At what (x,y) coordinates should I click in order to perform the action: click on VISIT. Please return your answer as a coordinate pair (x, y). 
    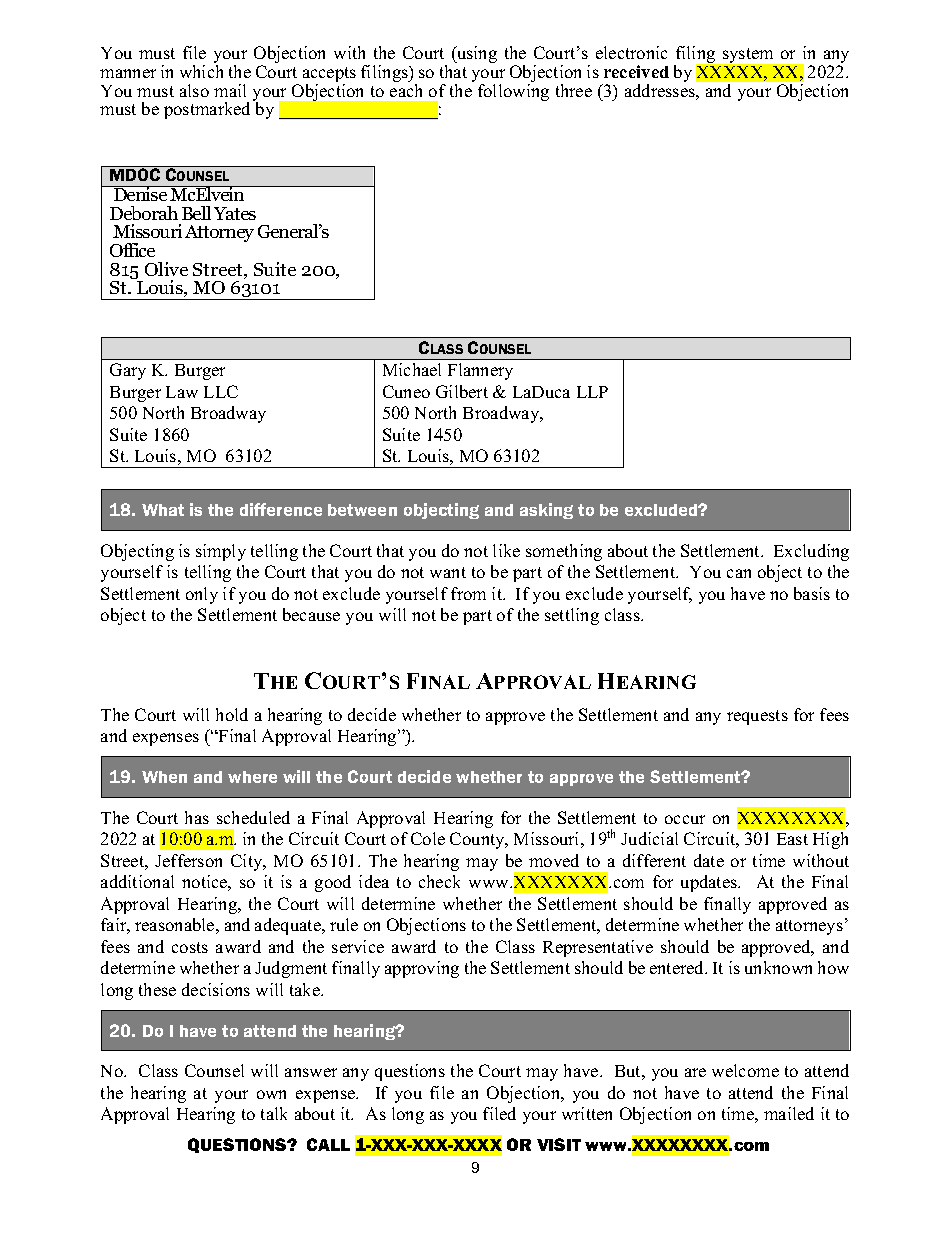
    Looking at the image, I should click on (559, 1144).
